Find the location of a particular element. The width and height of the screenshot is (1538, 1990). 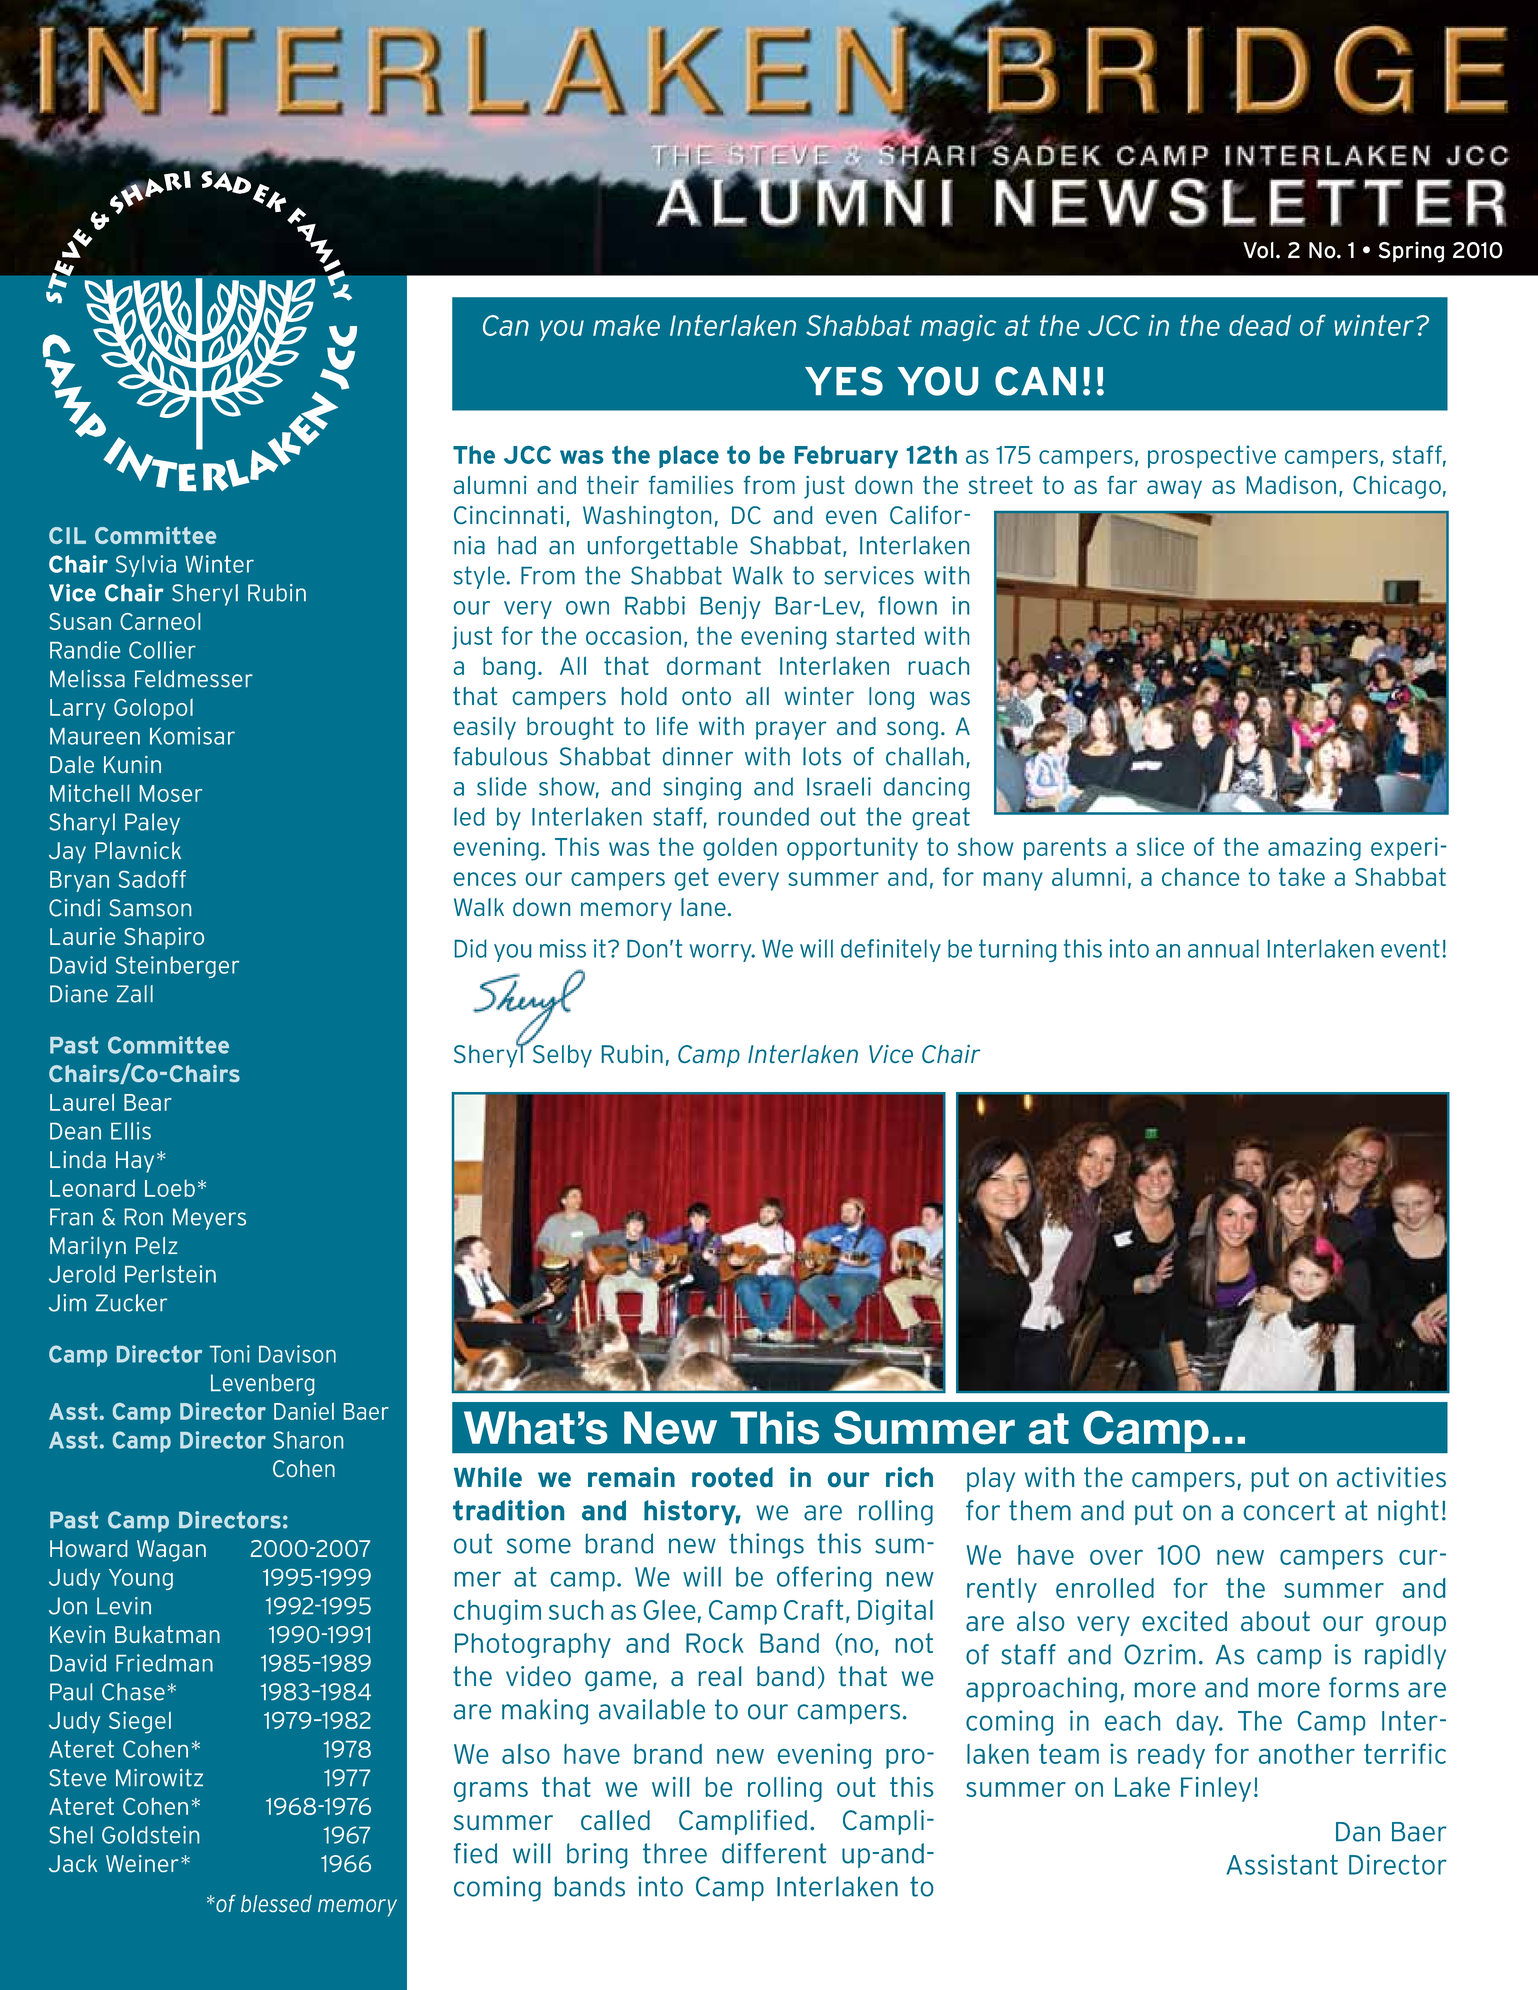

make is located at coordinates (626, 325).
